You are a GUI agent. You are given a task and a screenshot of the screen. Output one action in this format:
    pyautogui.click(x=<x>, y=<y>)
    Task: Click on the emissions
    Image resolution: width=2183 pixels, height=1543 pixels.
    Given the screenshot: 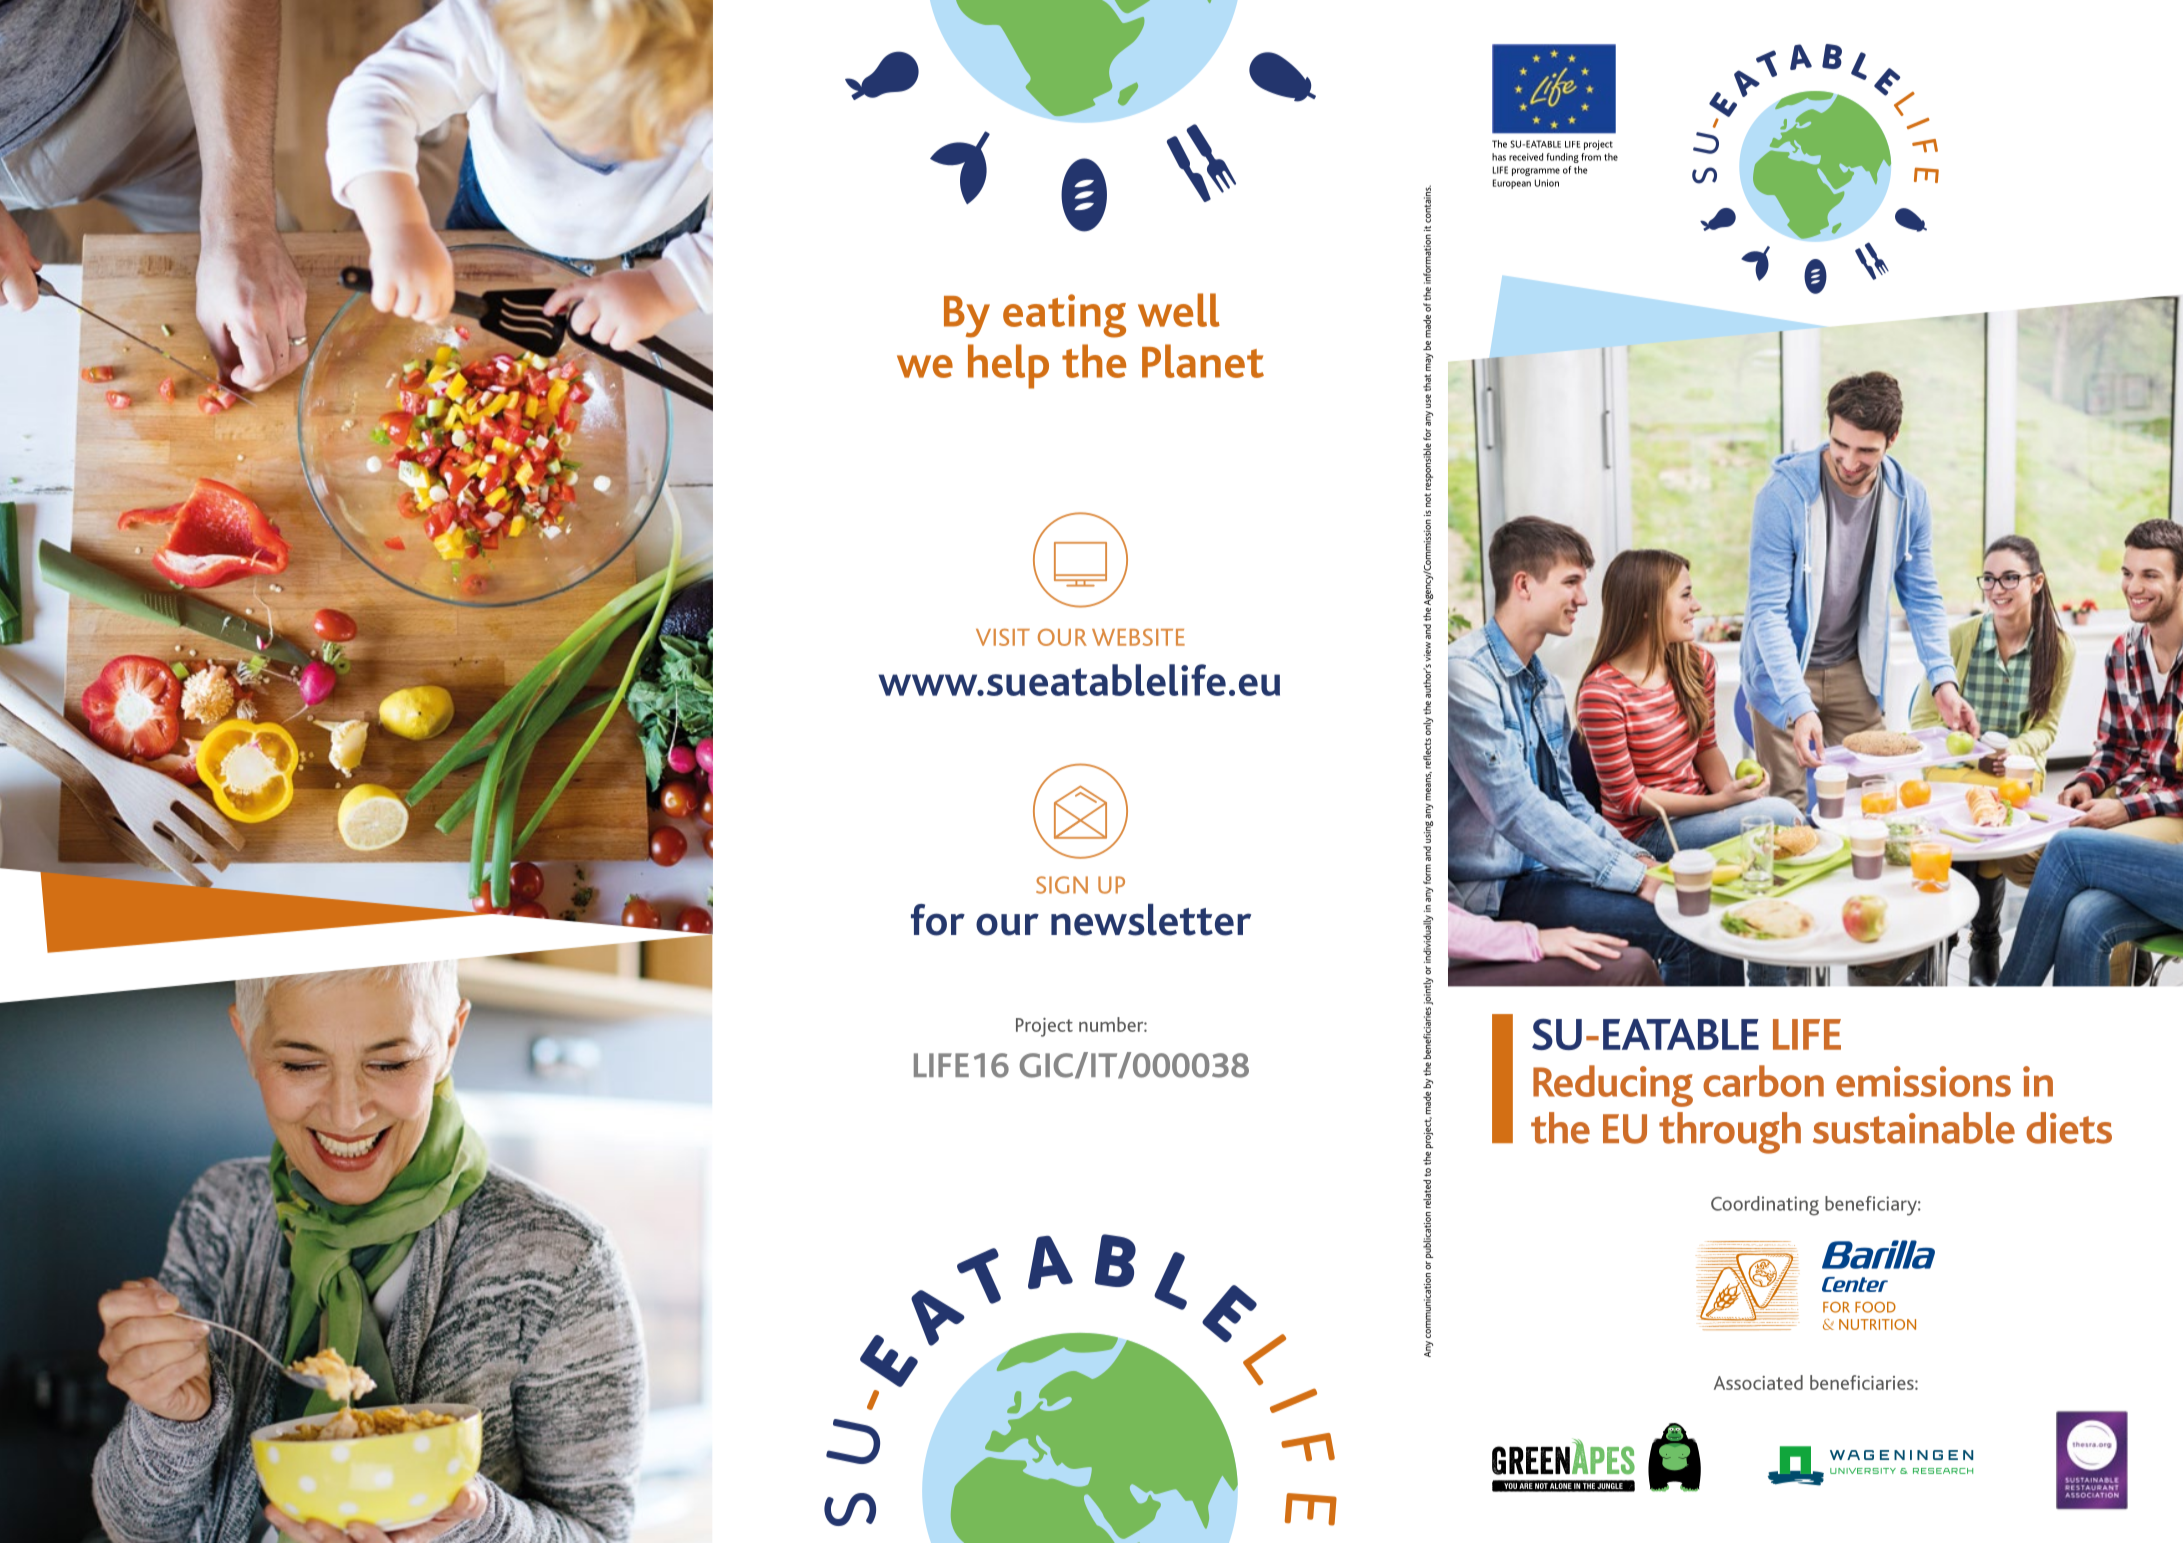 What is the action you would take?
    pyautogui.click(x=1923, y=1081)
